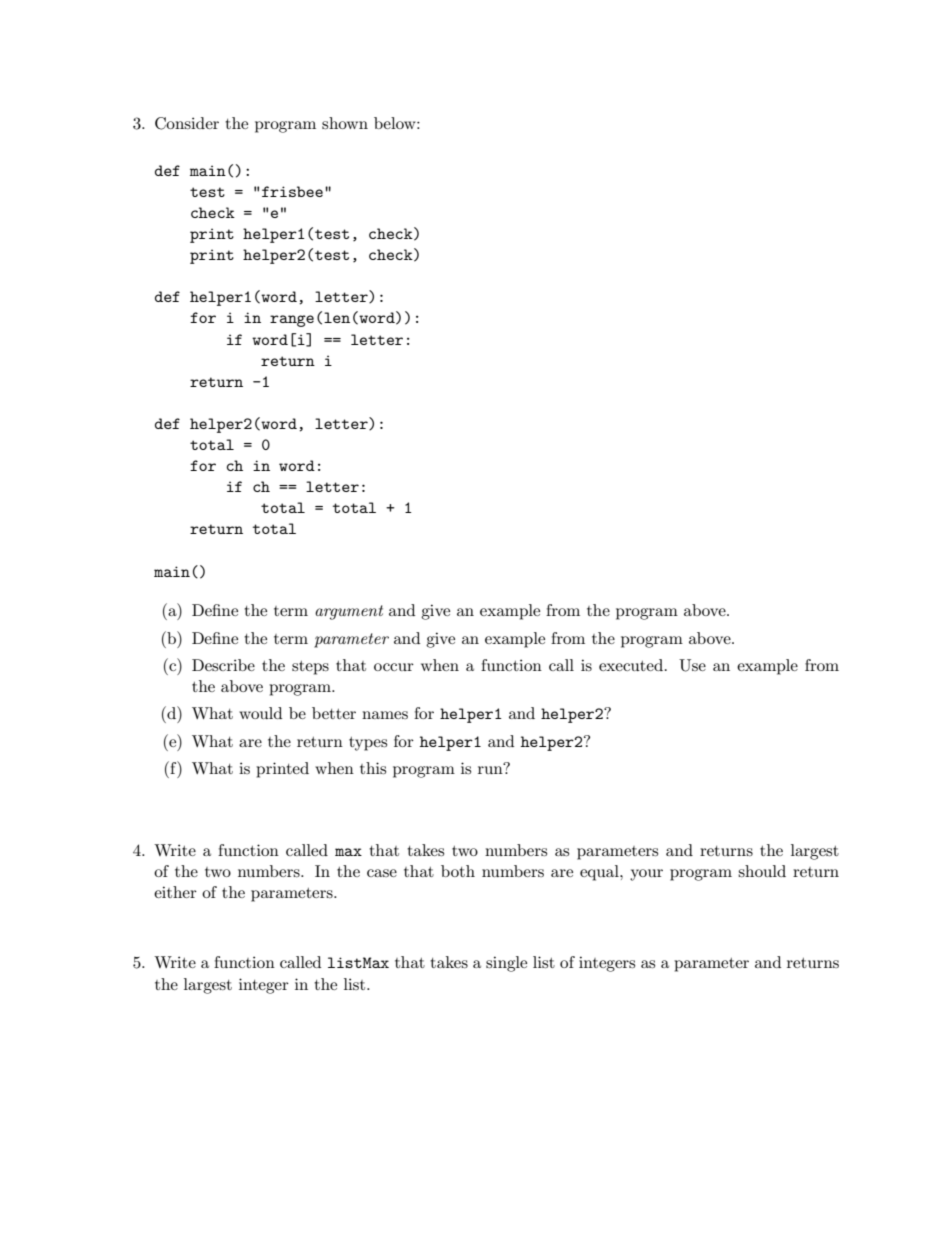 Image resolution: width=952 pixels, height=1233 pixels. Describe the element at coordinates (175, 892) in the screenshot. I see `either` at that location.
